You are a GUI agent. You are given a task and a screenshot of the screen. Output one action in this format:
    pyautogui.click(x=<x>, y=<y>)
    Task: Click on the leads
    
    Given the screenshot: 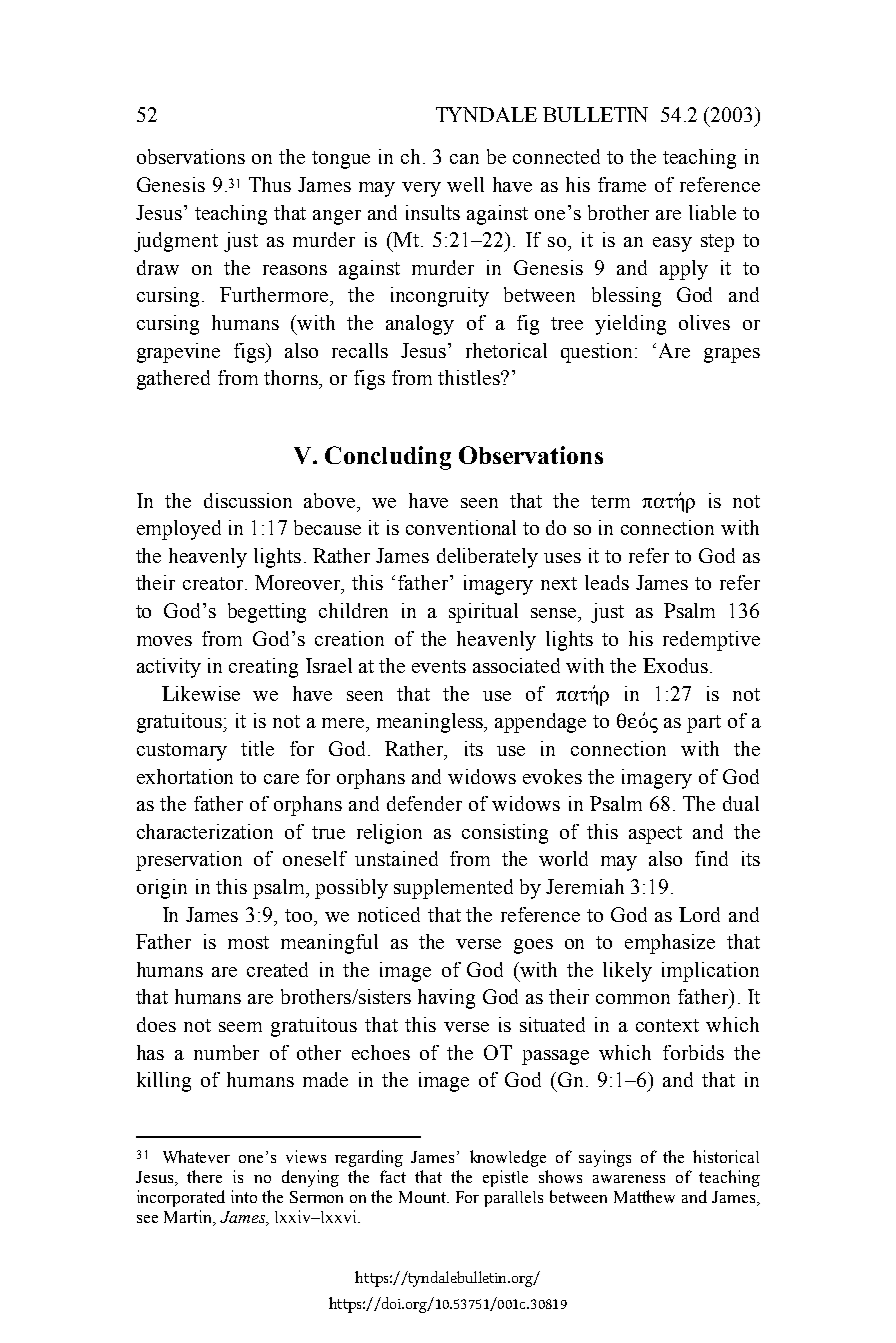 What is the action you would take?
    pyautogui.click(x=607, y=582)
